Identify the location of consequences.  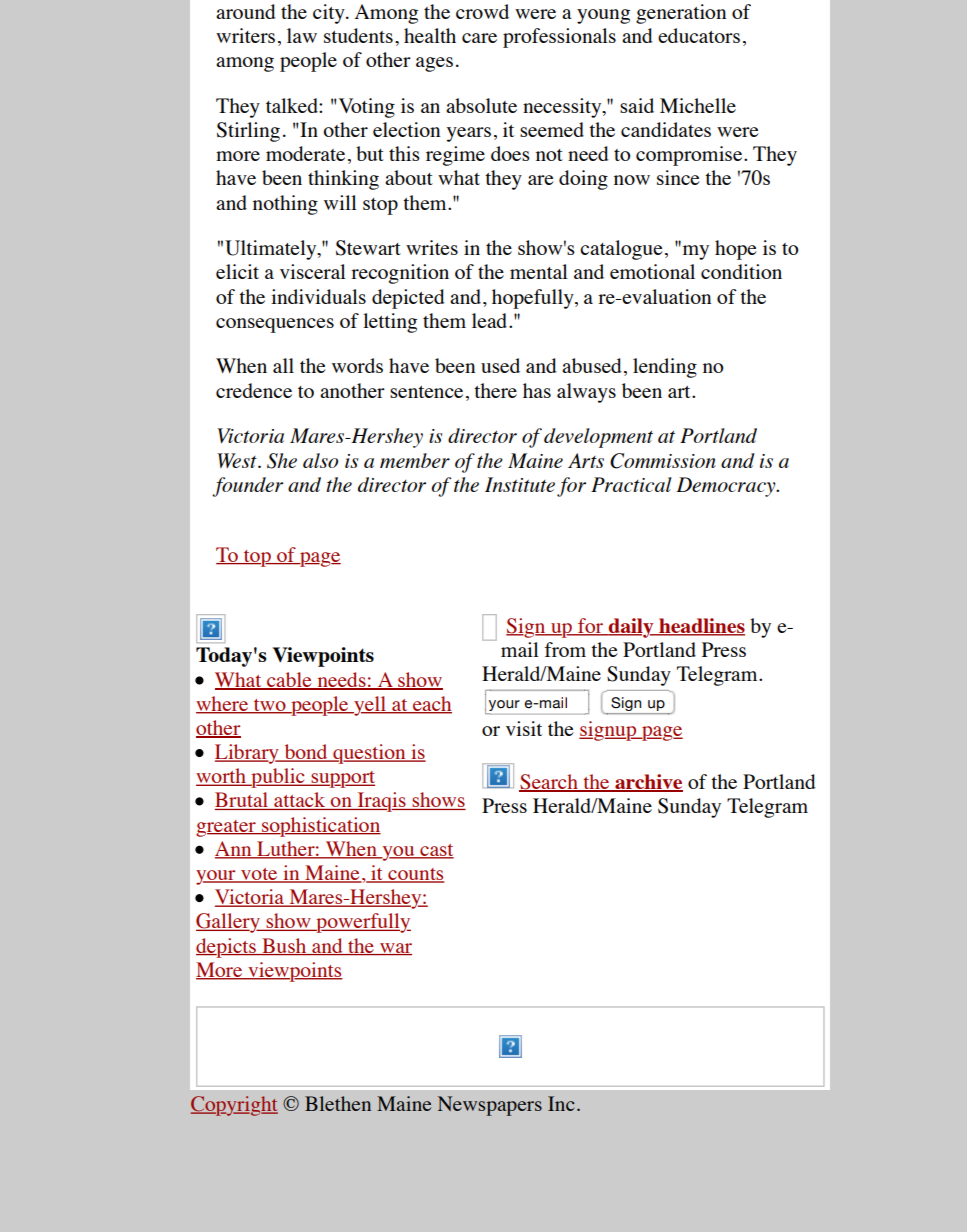
(275, 325).
